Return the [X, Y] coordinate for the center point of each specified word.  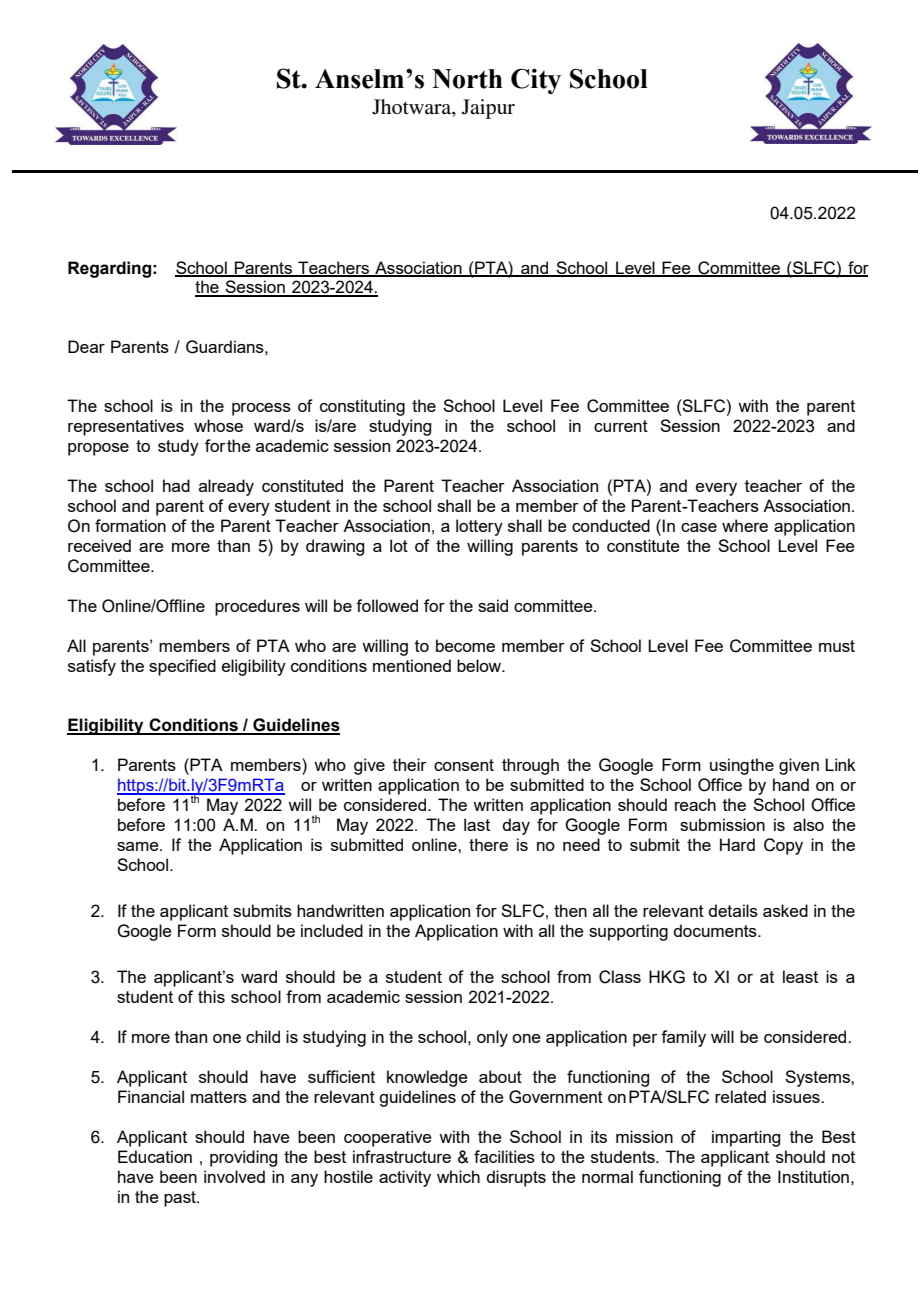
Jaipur [488, 109]
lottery [479, 527]
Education [155, 1156]
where [745, 525]
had [176, 485]
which [458, 1176]
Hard [737, 844]
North [467, 79]
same [139, 846]
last [477, 824]
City [536, 81]
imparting [746, 1138]
